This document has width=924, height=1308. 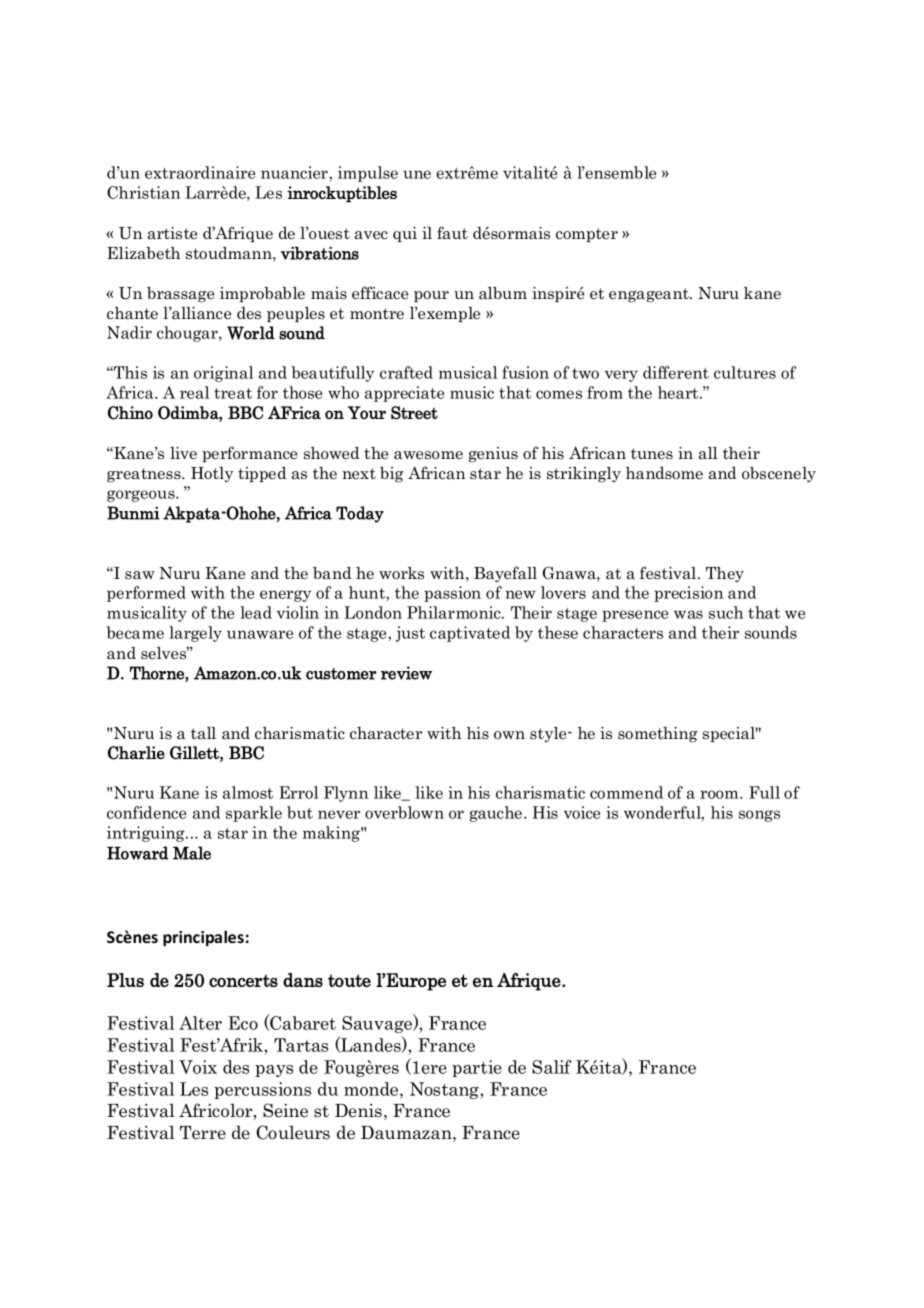 I want to click on captivated, so click(x=470, y=634).
